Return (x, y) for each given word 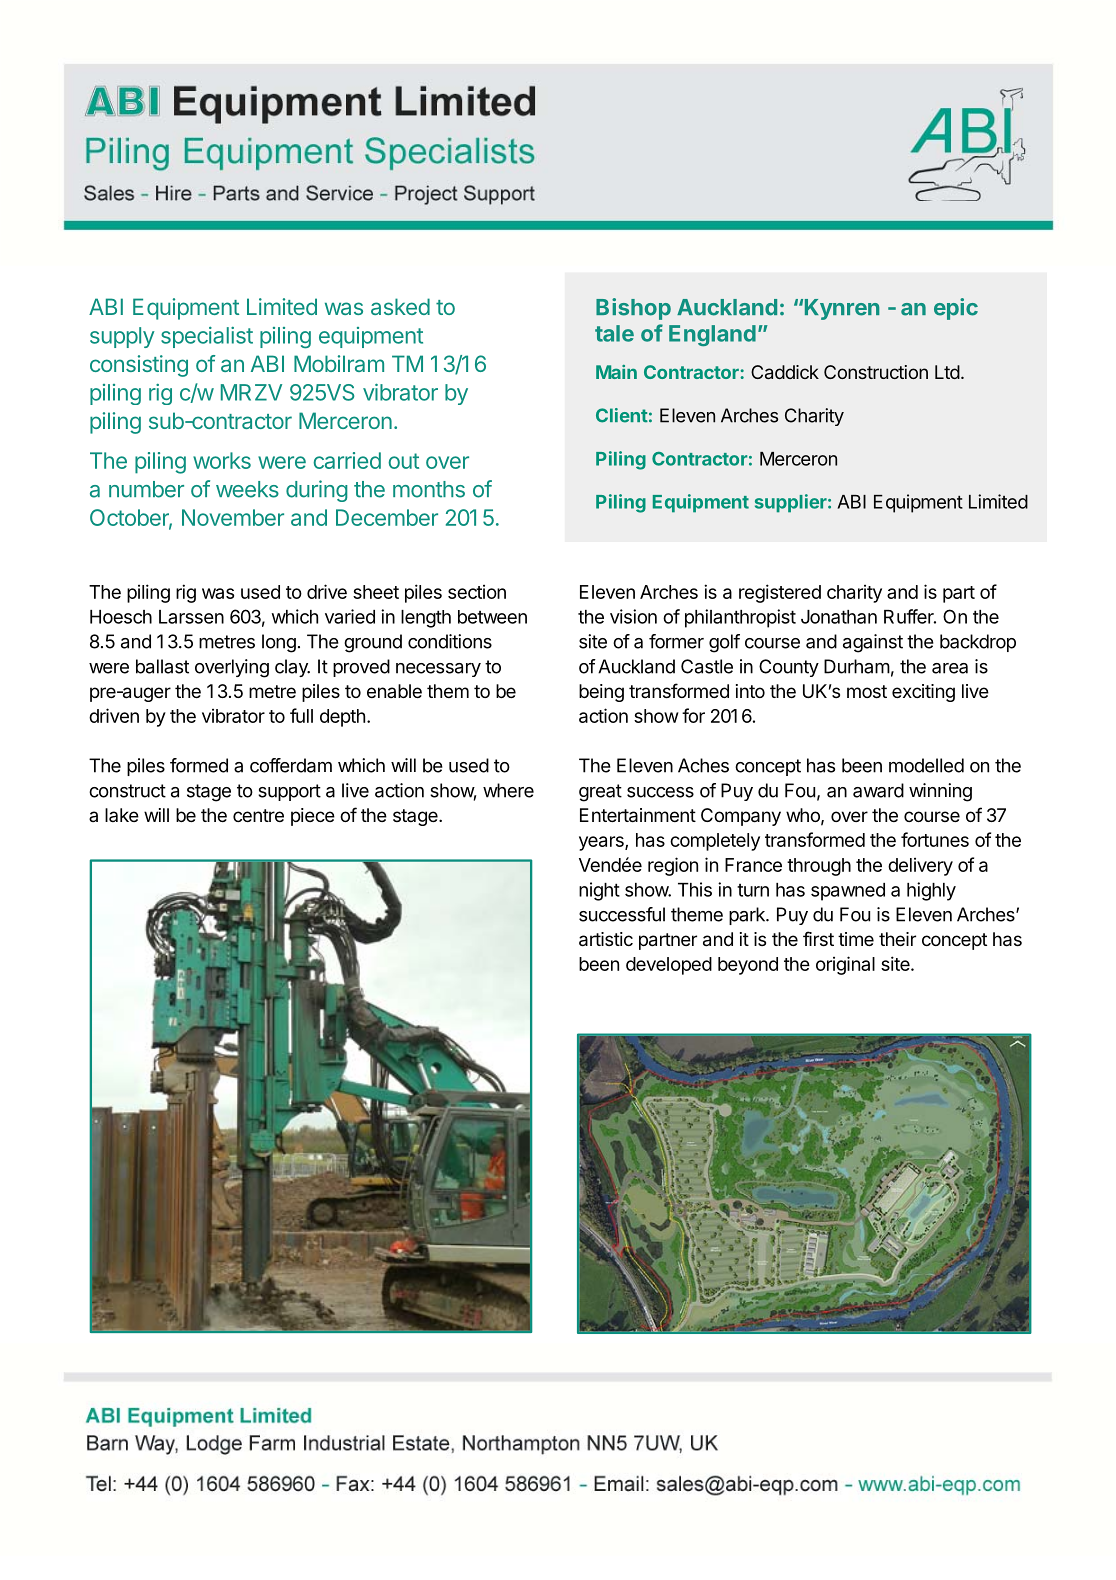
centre (258, 815)
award (878, 790)
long (279, 643)
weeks (247, 489)
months (429, 489)
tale (614, 333)
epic (956, 309)
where (508, 790)
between (492, 617)
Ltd (947, 372)
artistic (606, 939)
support (289, 792)
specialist (207, 337)
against (873, 643)
